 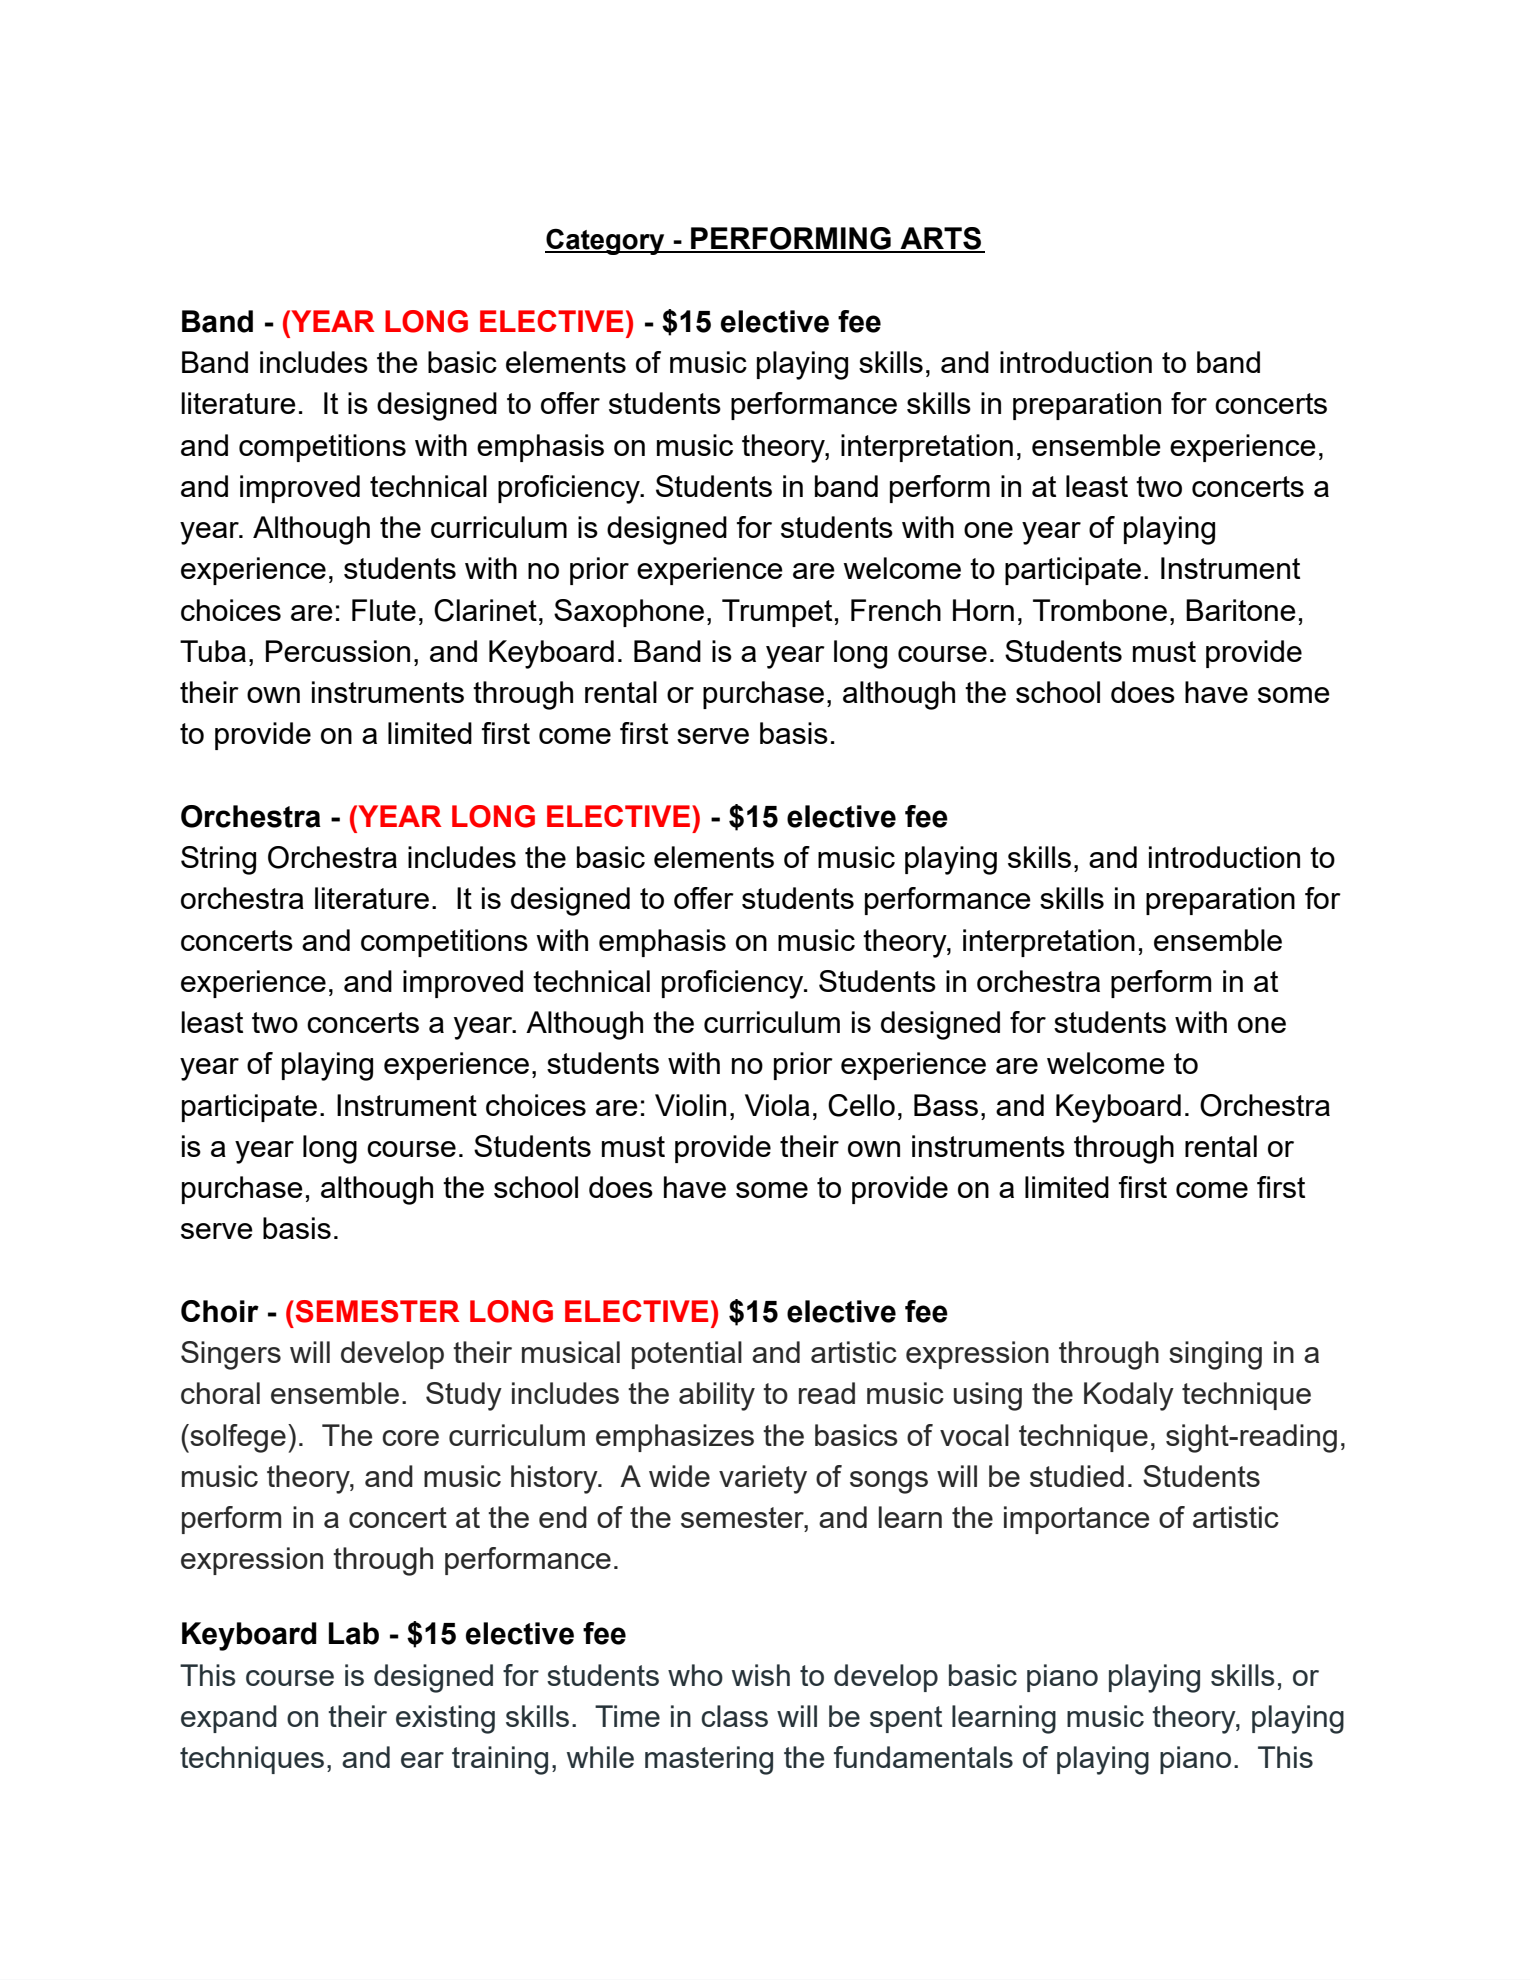 What do you see at coordinates (338, 651) in the image?
I see `Percussion` at bounding box center [338, 651].
